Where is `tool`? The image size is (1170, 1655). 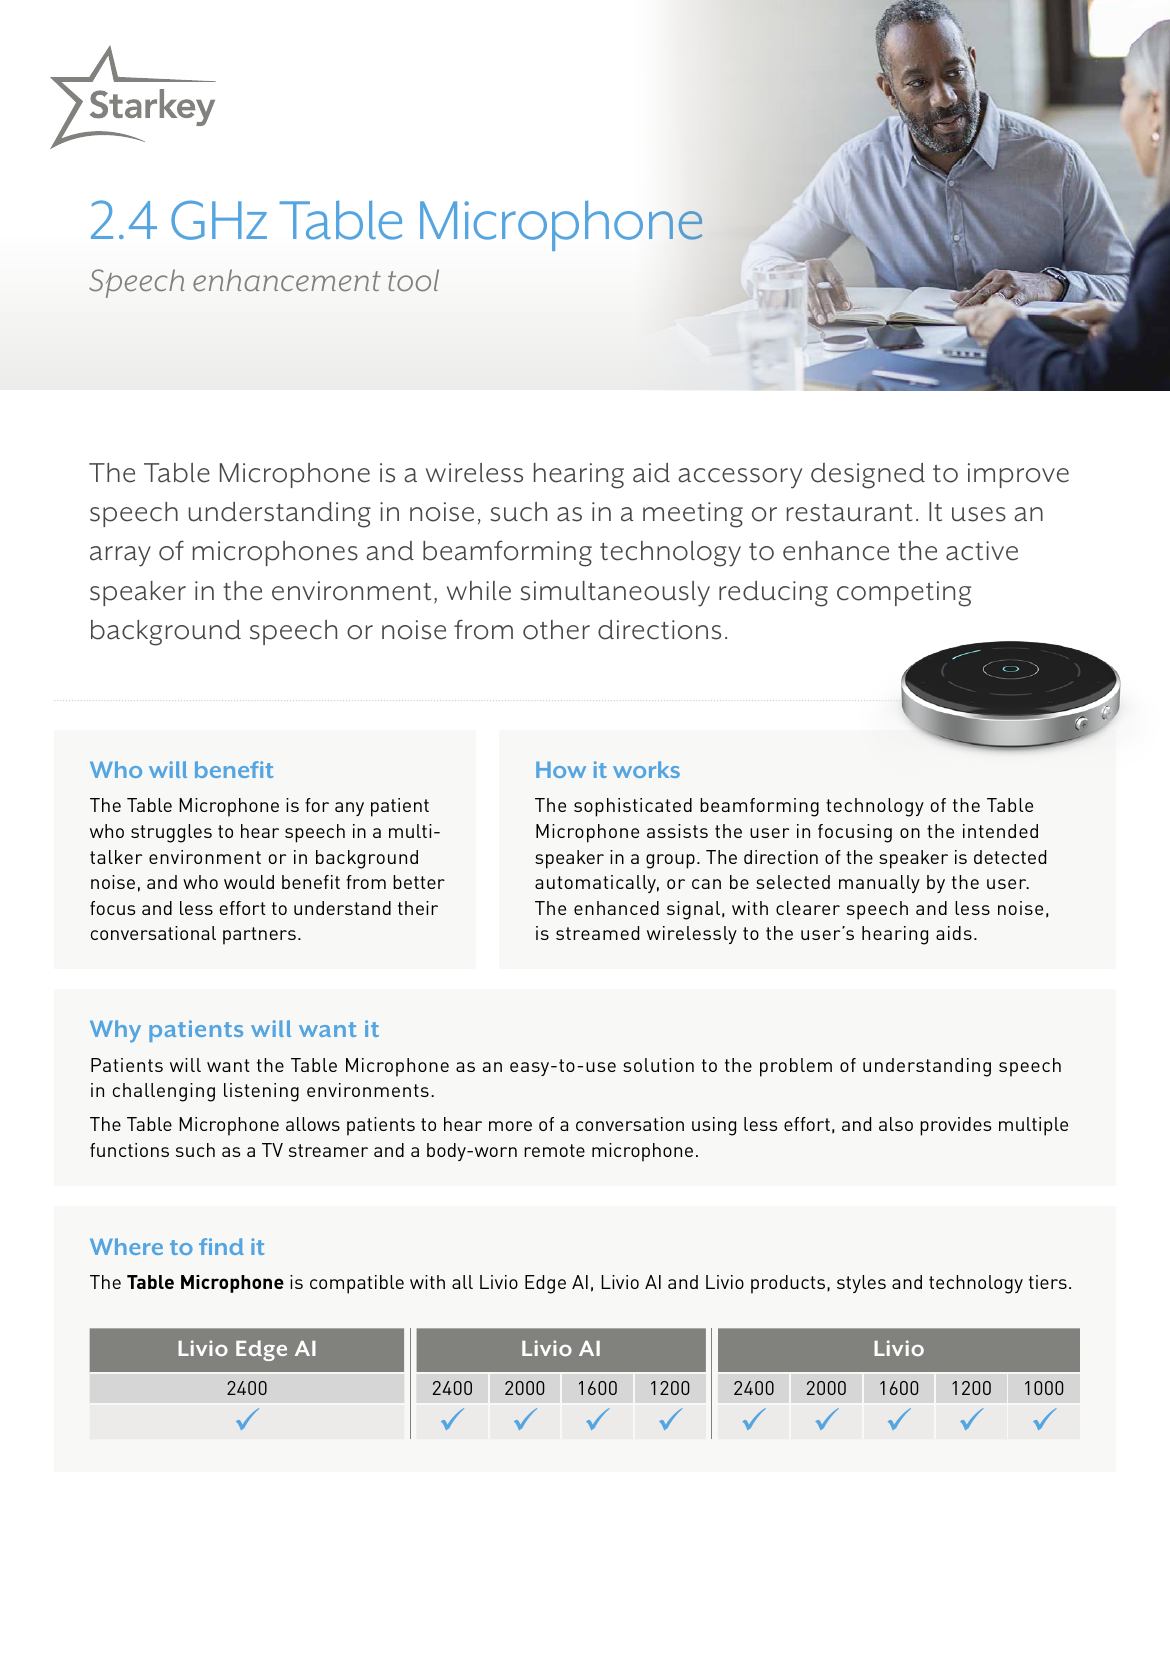 tool is located at coordinates (413, 280).
